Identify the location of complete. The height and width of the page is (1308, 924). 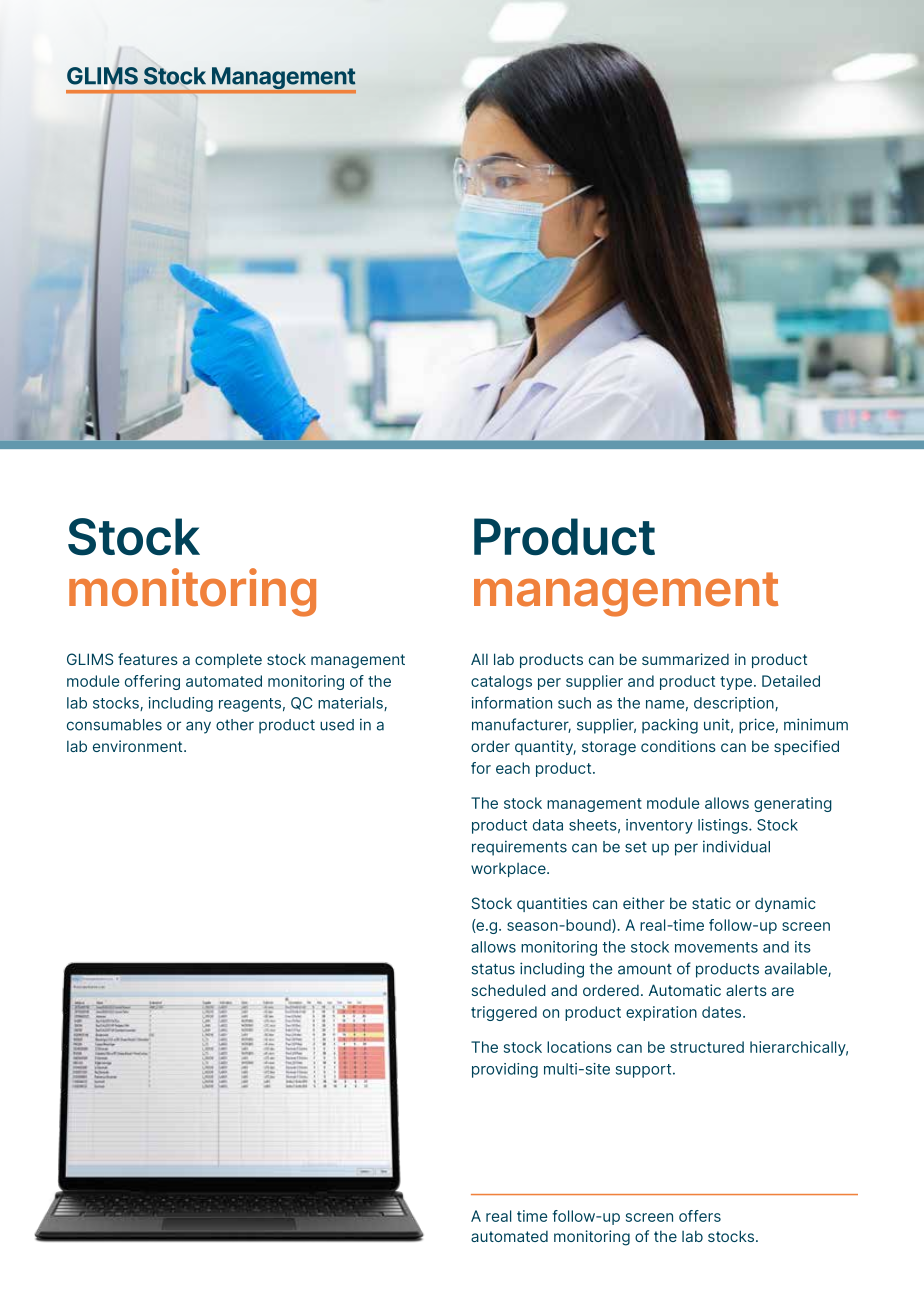
(228, 660).
